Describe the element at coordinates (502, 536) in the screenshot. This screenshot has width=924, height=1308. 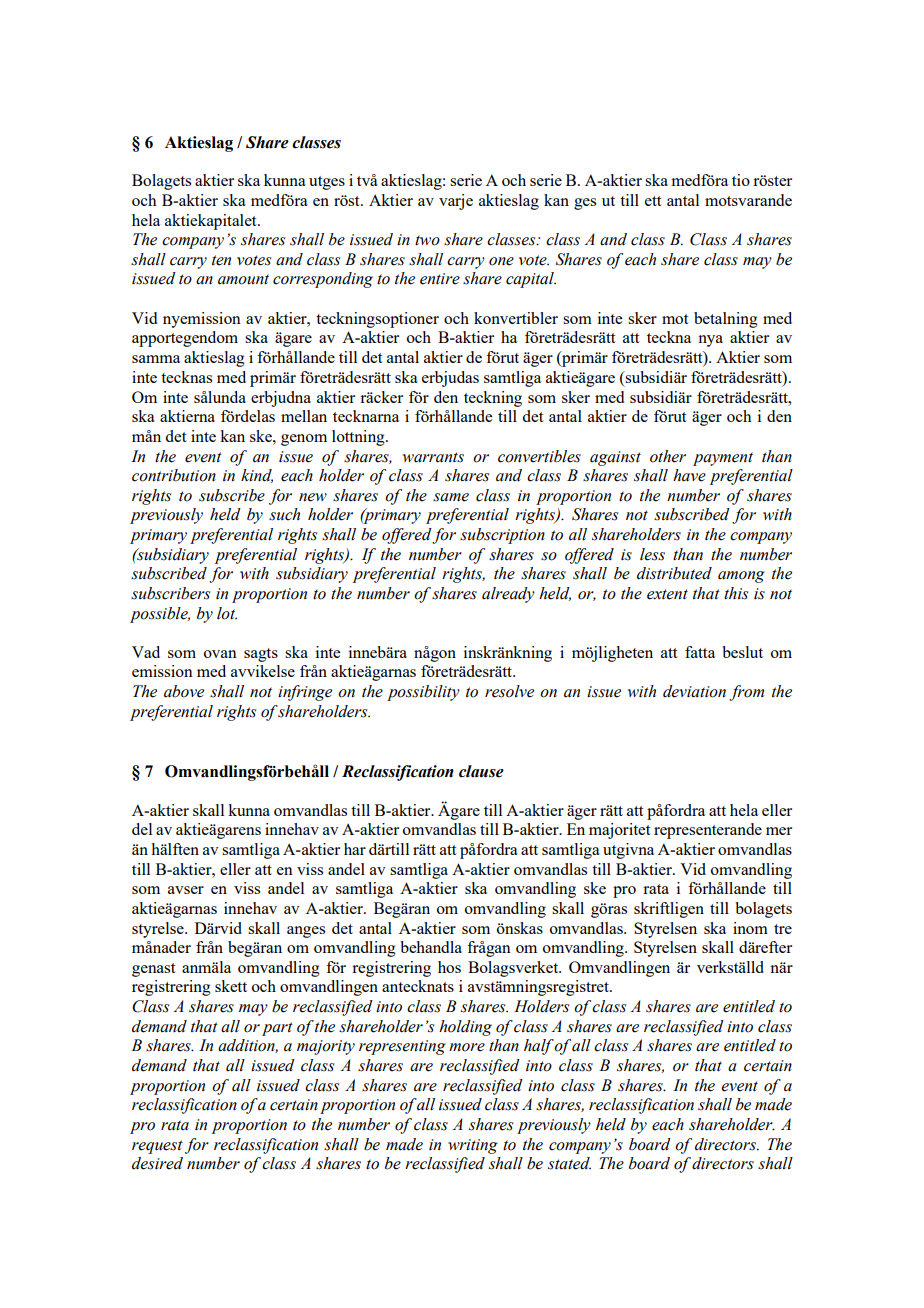
I see `subscription` at that location.
